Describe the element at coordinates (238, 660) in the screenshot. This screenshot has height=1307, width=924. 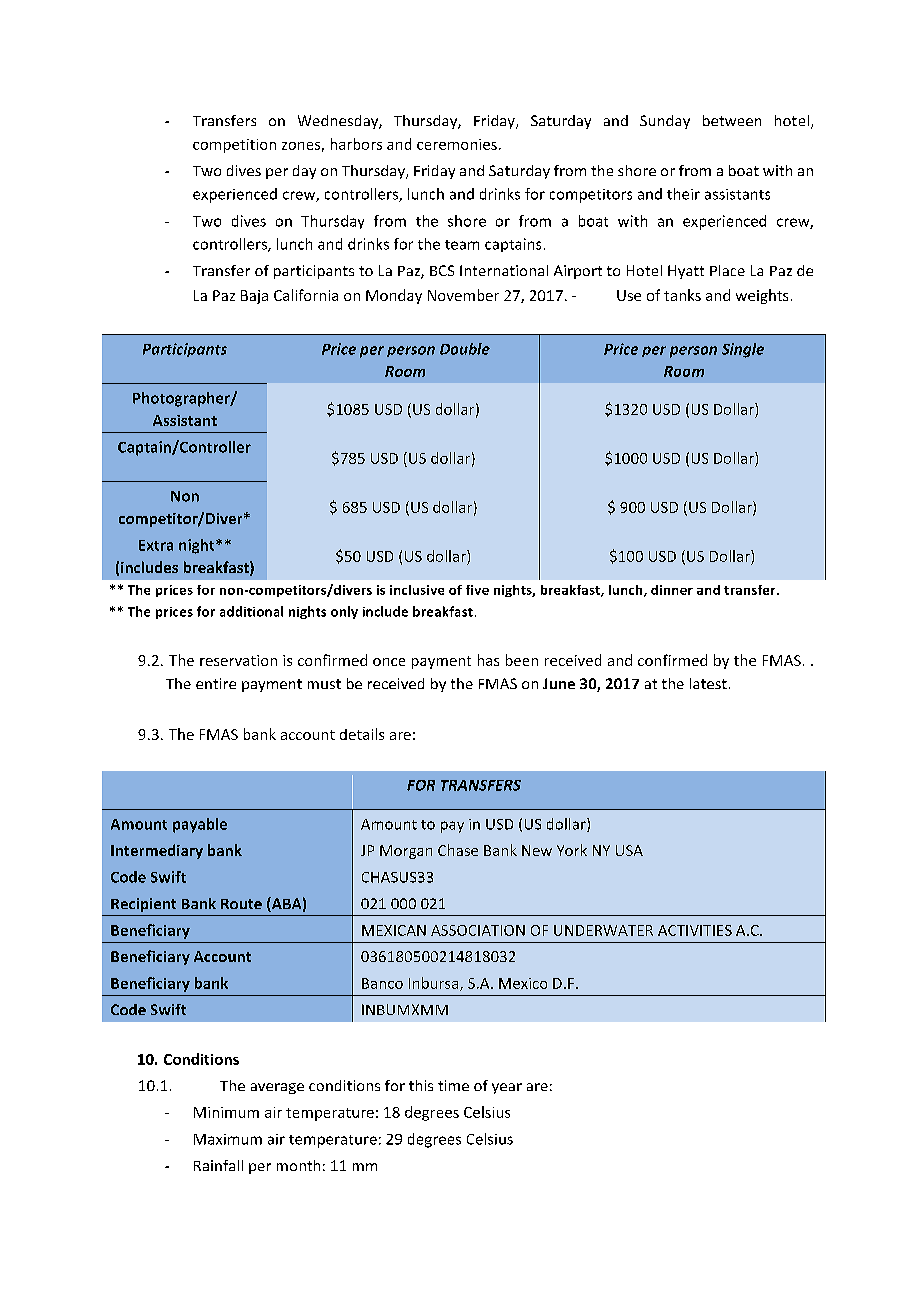
I see `reservation` at that location.
